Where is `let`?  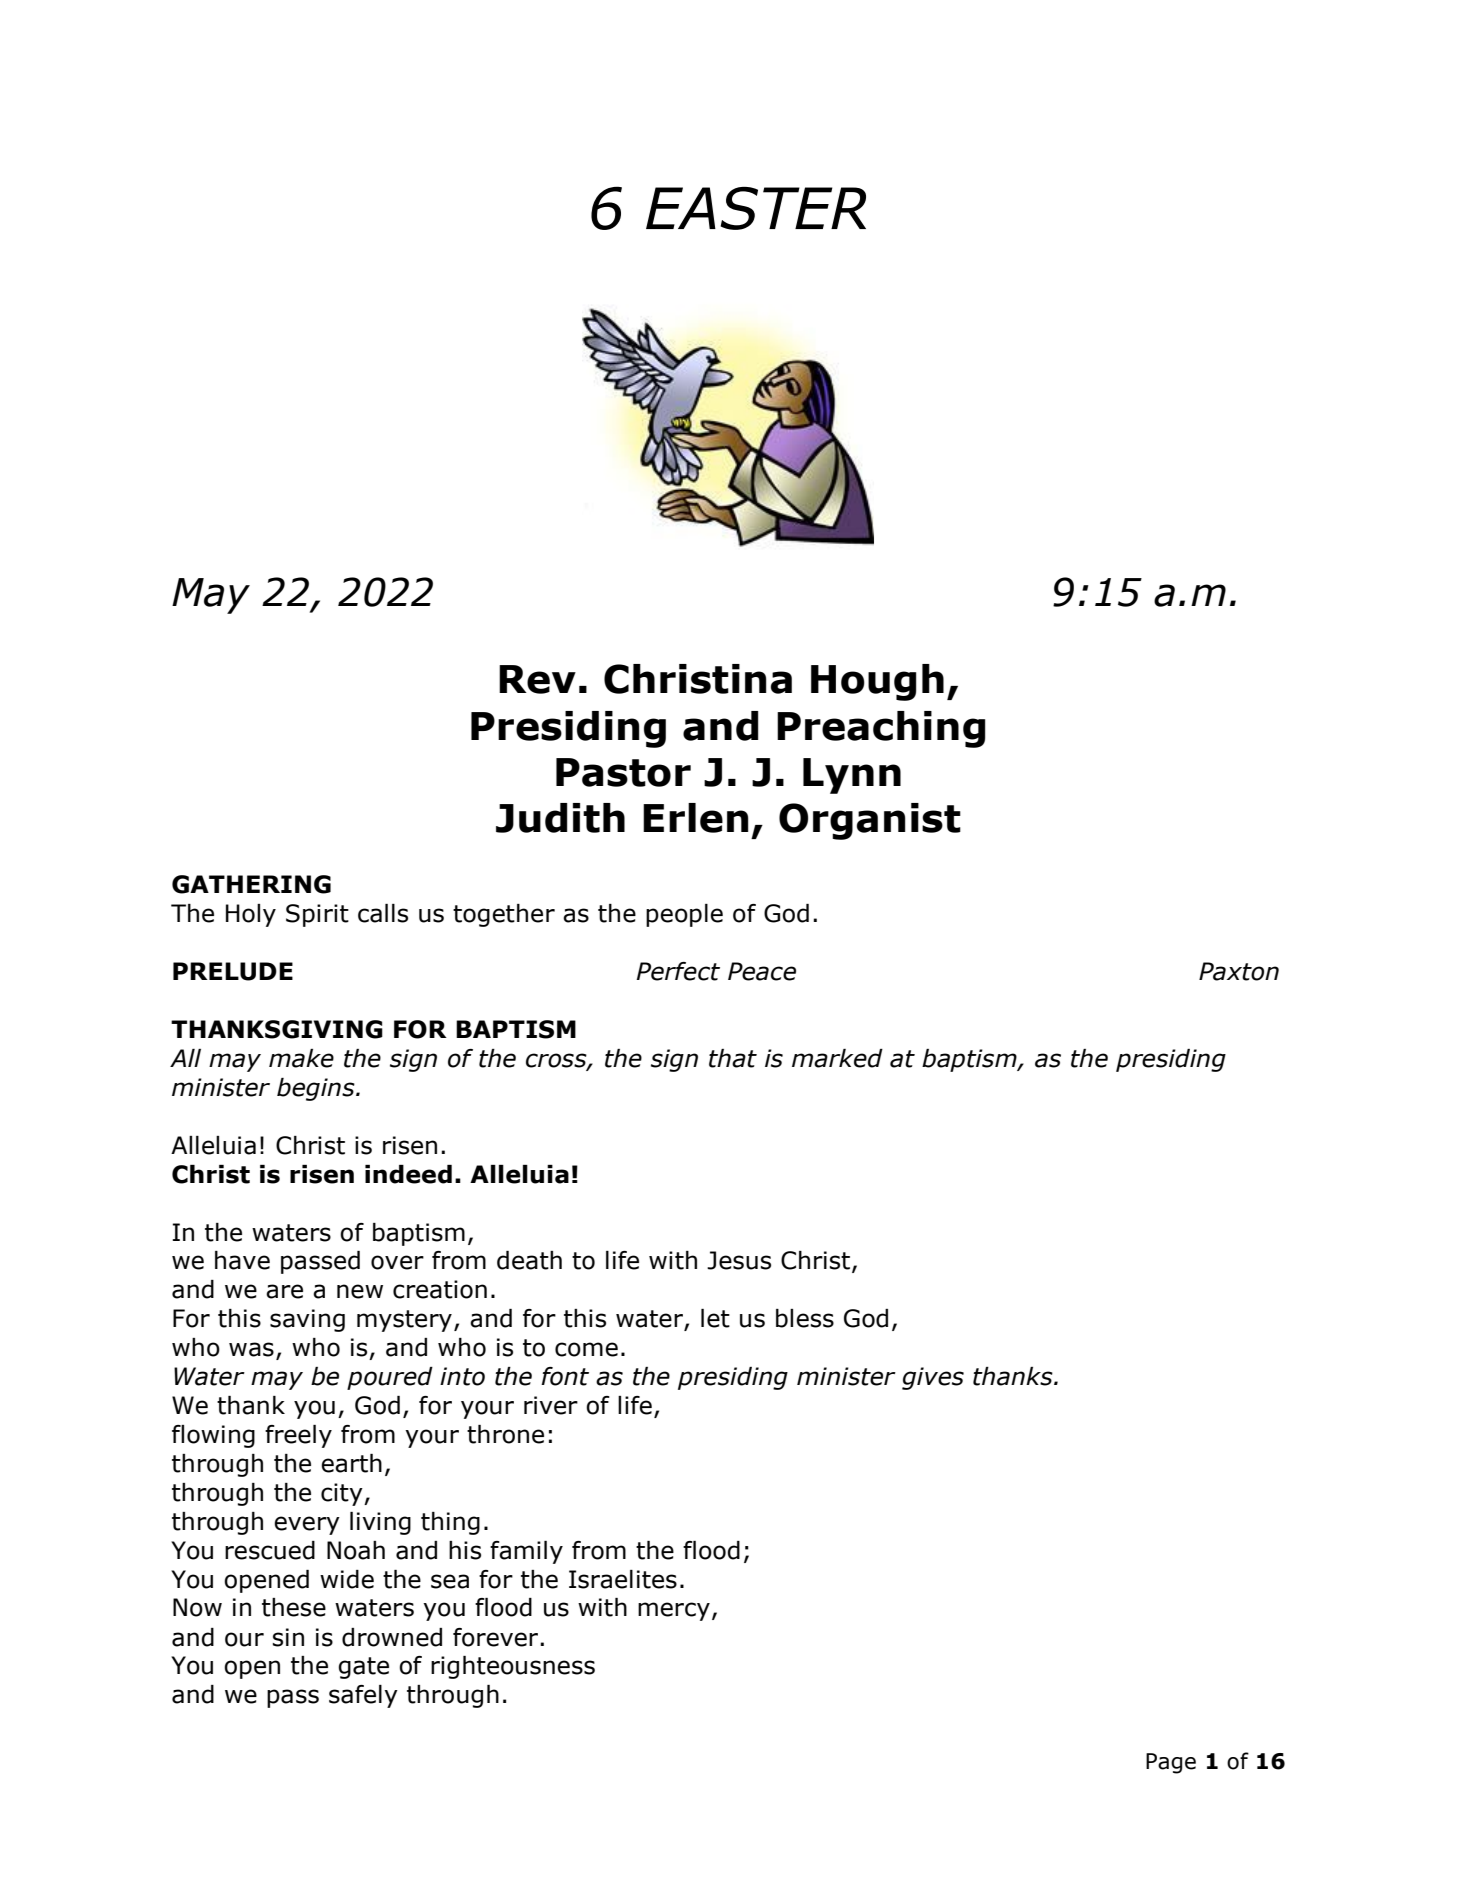 let is located at coordinates (715, 1318).
